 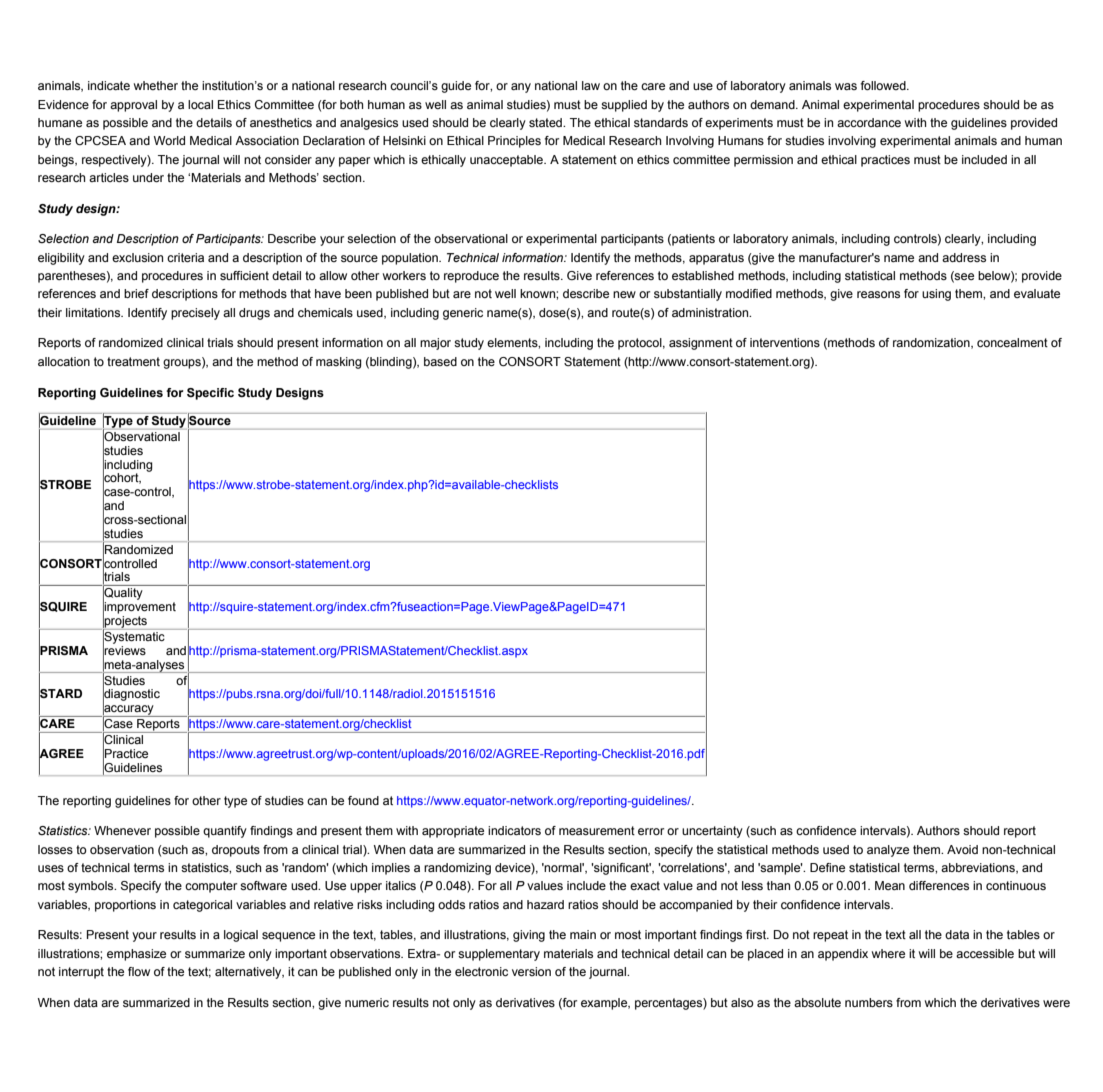 I want to click on local, so click(x=200, y=104).
